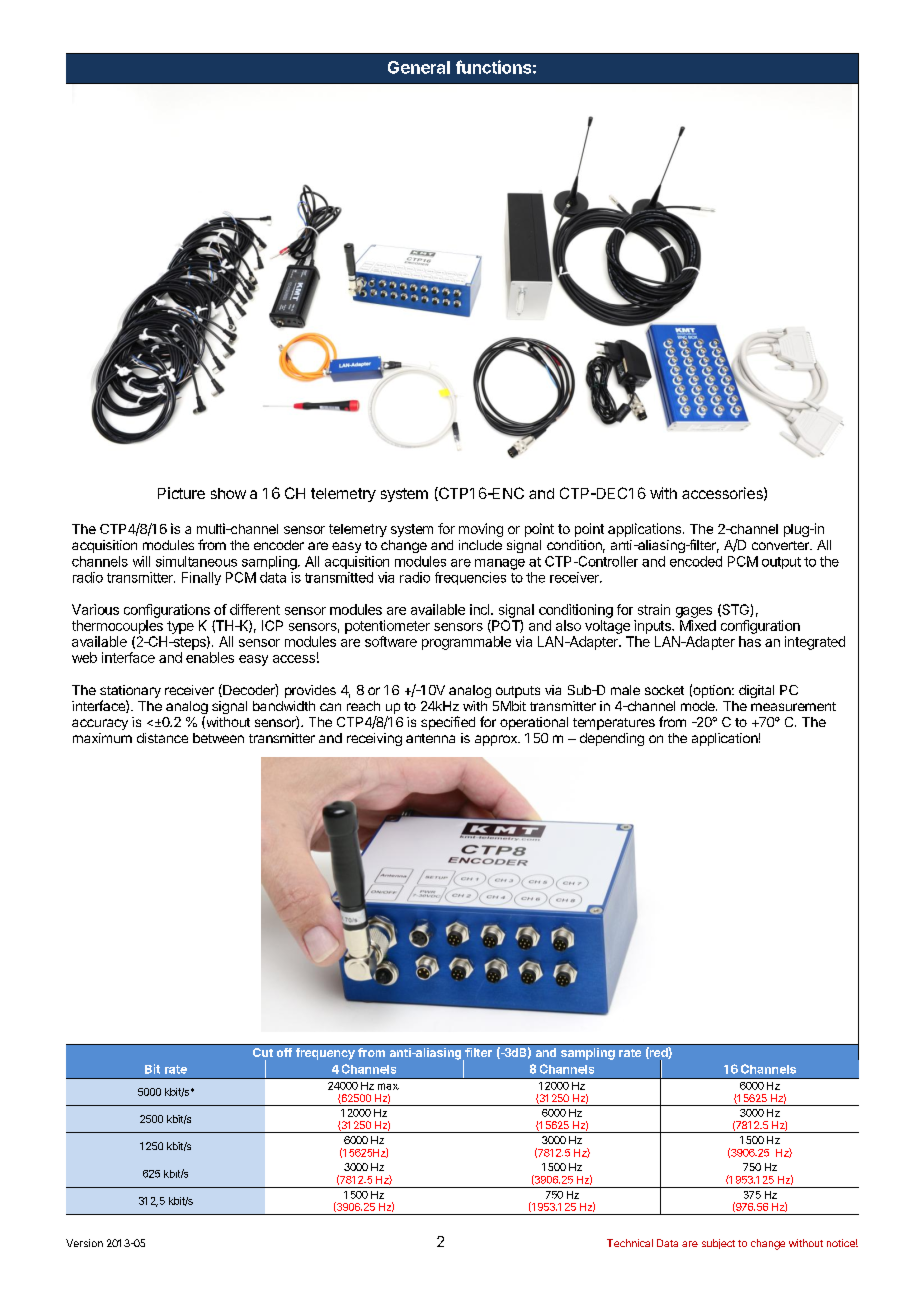 The width and height of the screenshot is (924, 1308). Describe the element at coordinates (781, 545) in the screenshot. I see `converter` at that location.
